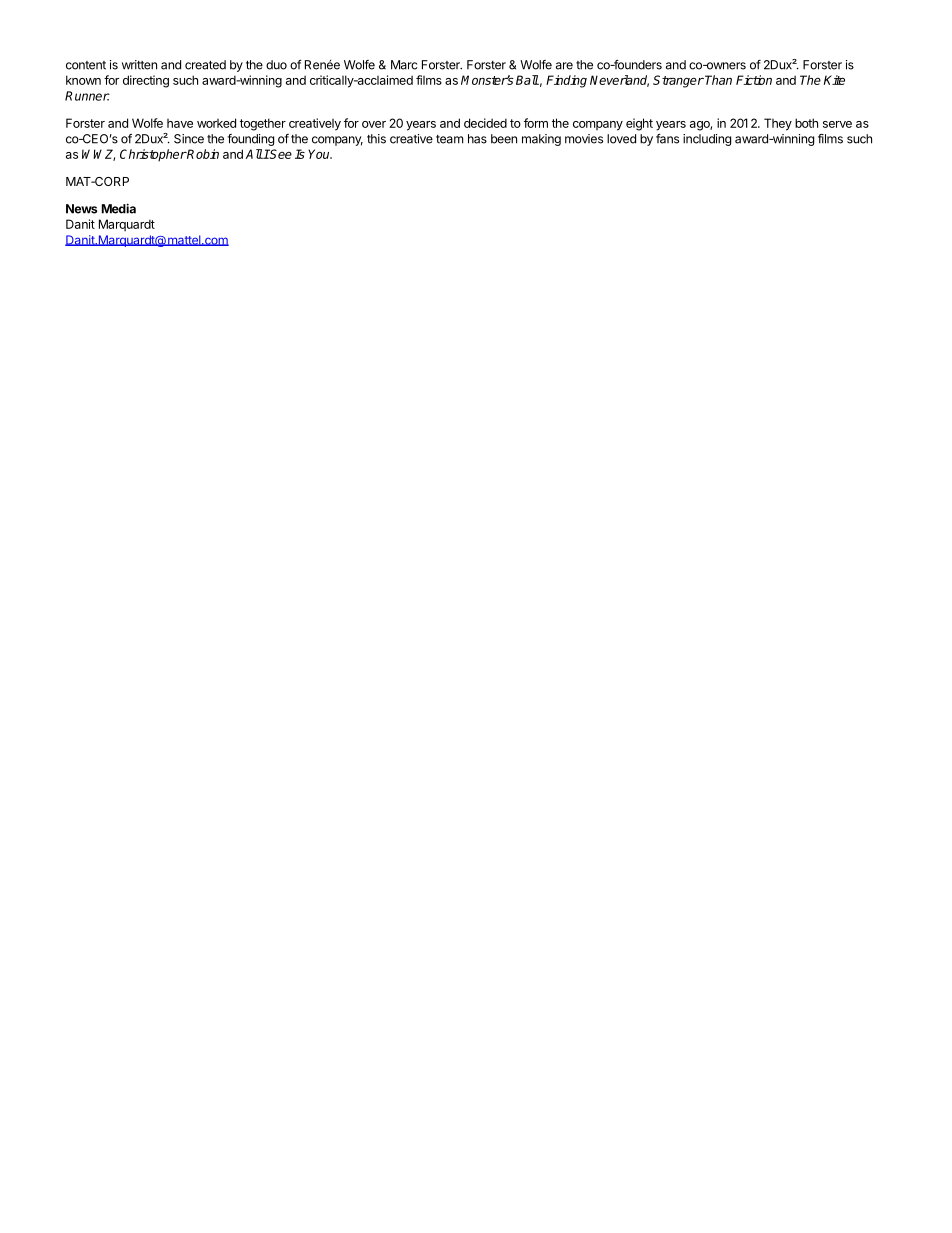  Describe the element at coordinates (707, 140) in the image. I see `including` at that location.
